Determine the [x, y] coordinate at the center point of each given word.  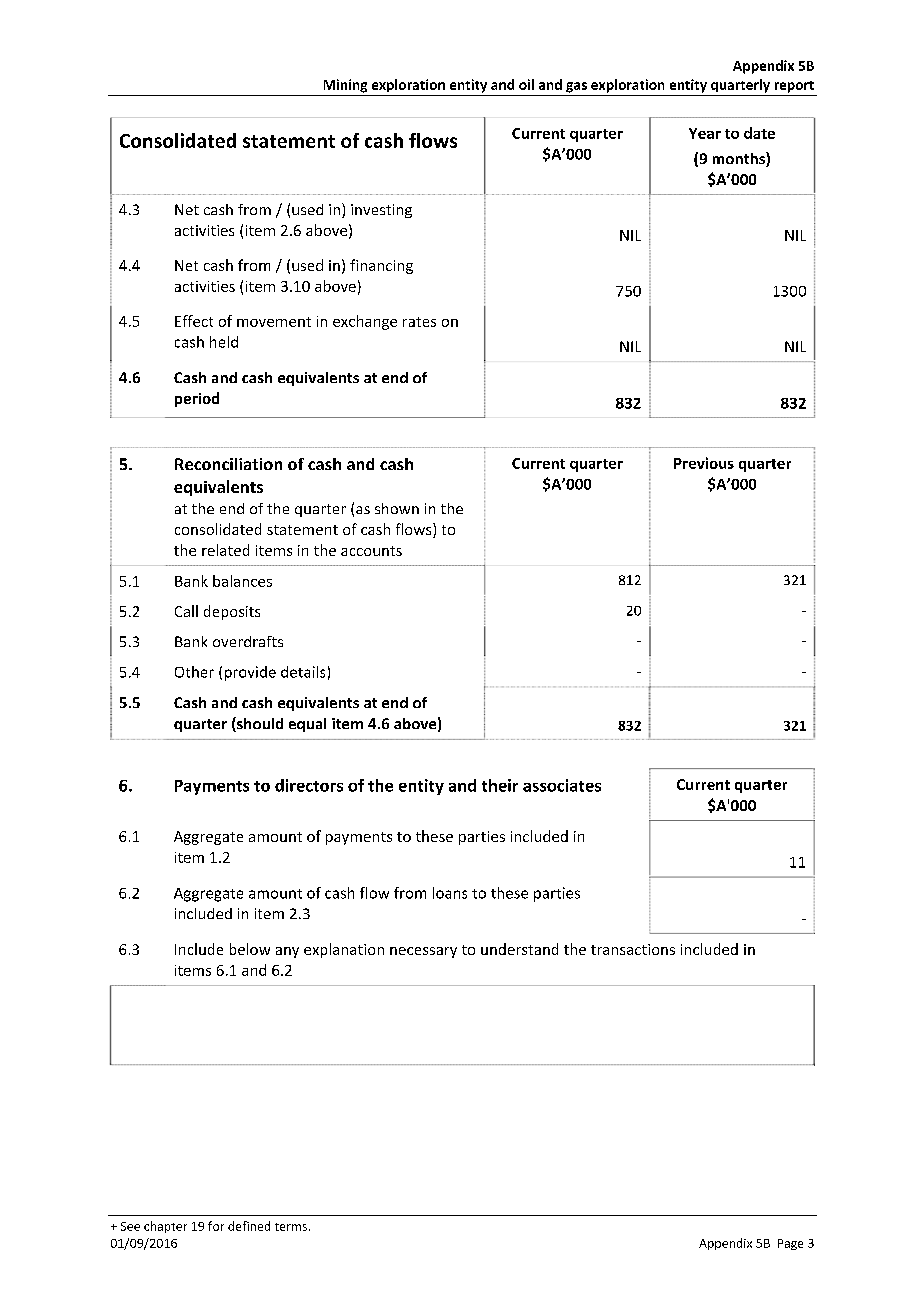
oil [526, 84]
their [500, 785]
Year [705, 133]
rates [419, 322]
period [197, 399]
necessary [423, 952]
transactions [633, 949]
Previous [704, 463]
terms [291, 1227]
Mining [345, 86]
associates [562, 785]
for [216, 1226]
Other [194, 672]
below [250, 949]
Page [790, 1244]
